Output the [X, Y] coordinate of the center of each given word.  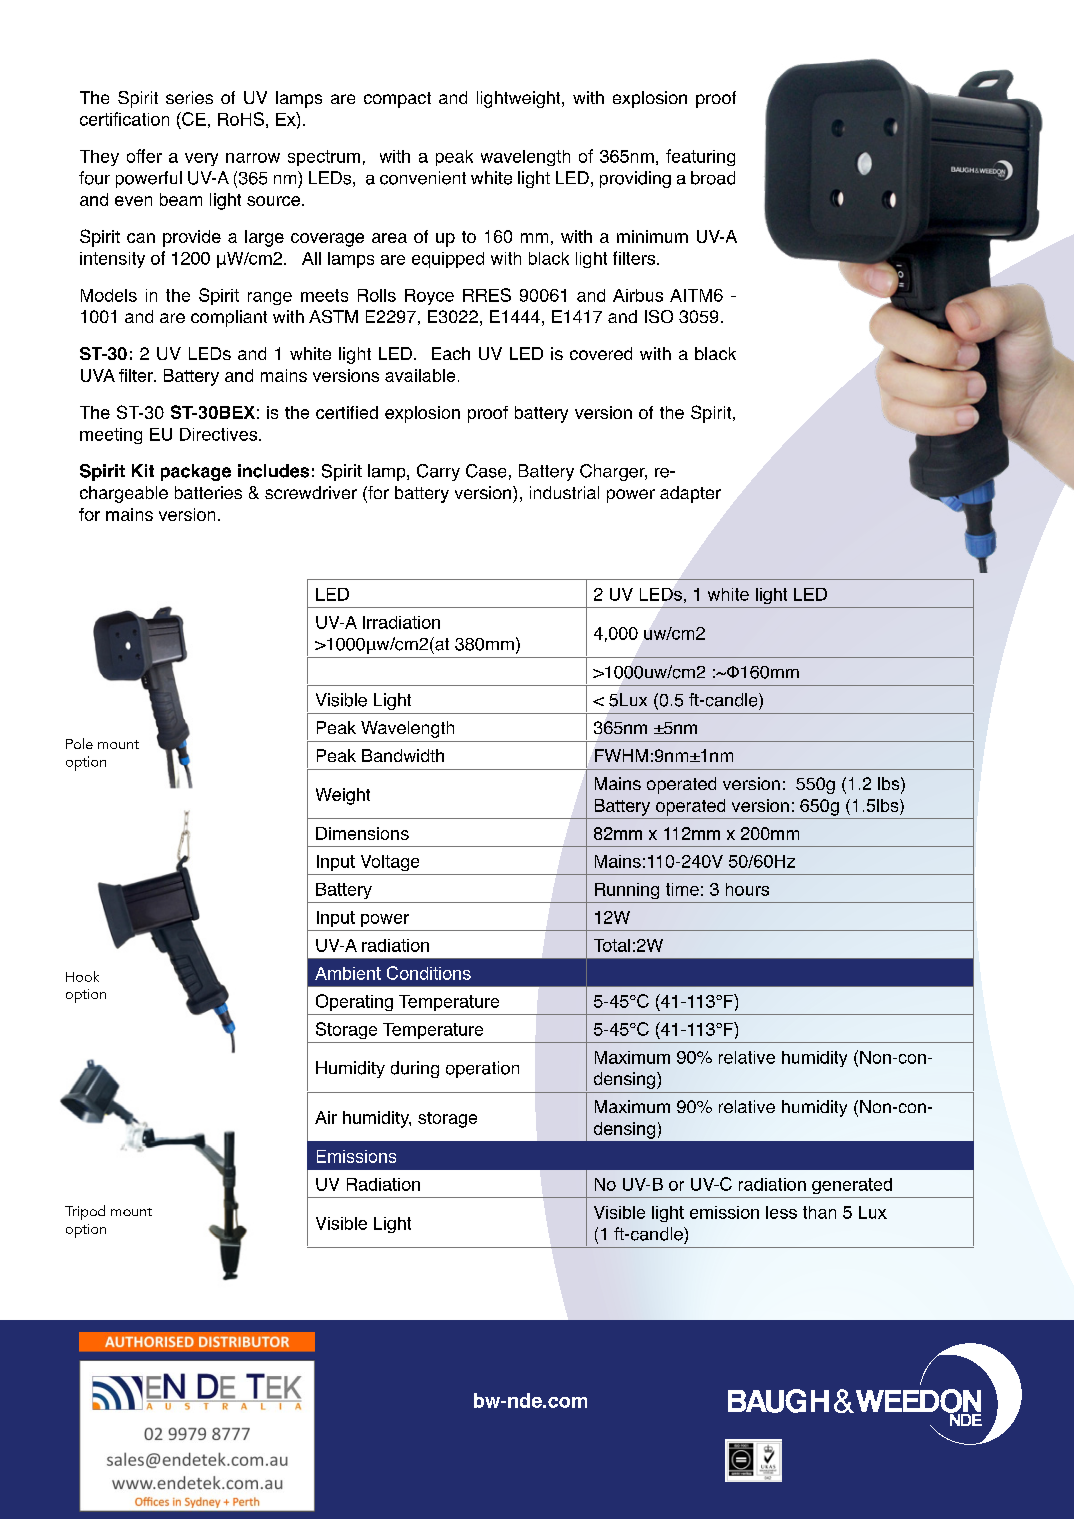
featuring [700, 157]
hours [747, 889]
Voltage [390, 863]
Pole [79, 743]
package [196, 472]
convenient [423, 178]
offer [144, 156]
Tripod [85, 1212]
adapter [690, 494]
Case [486, 471]
